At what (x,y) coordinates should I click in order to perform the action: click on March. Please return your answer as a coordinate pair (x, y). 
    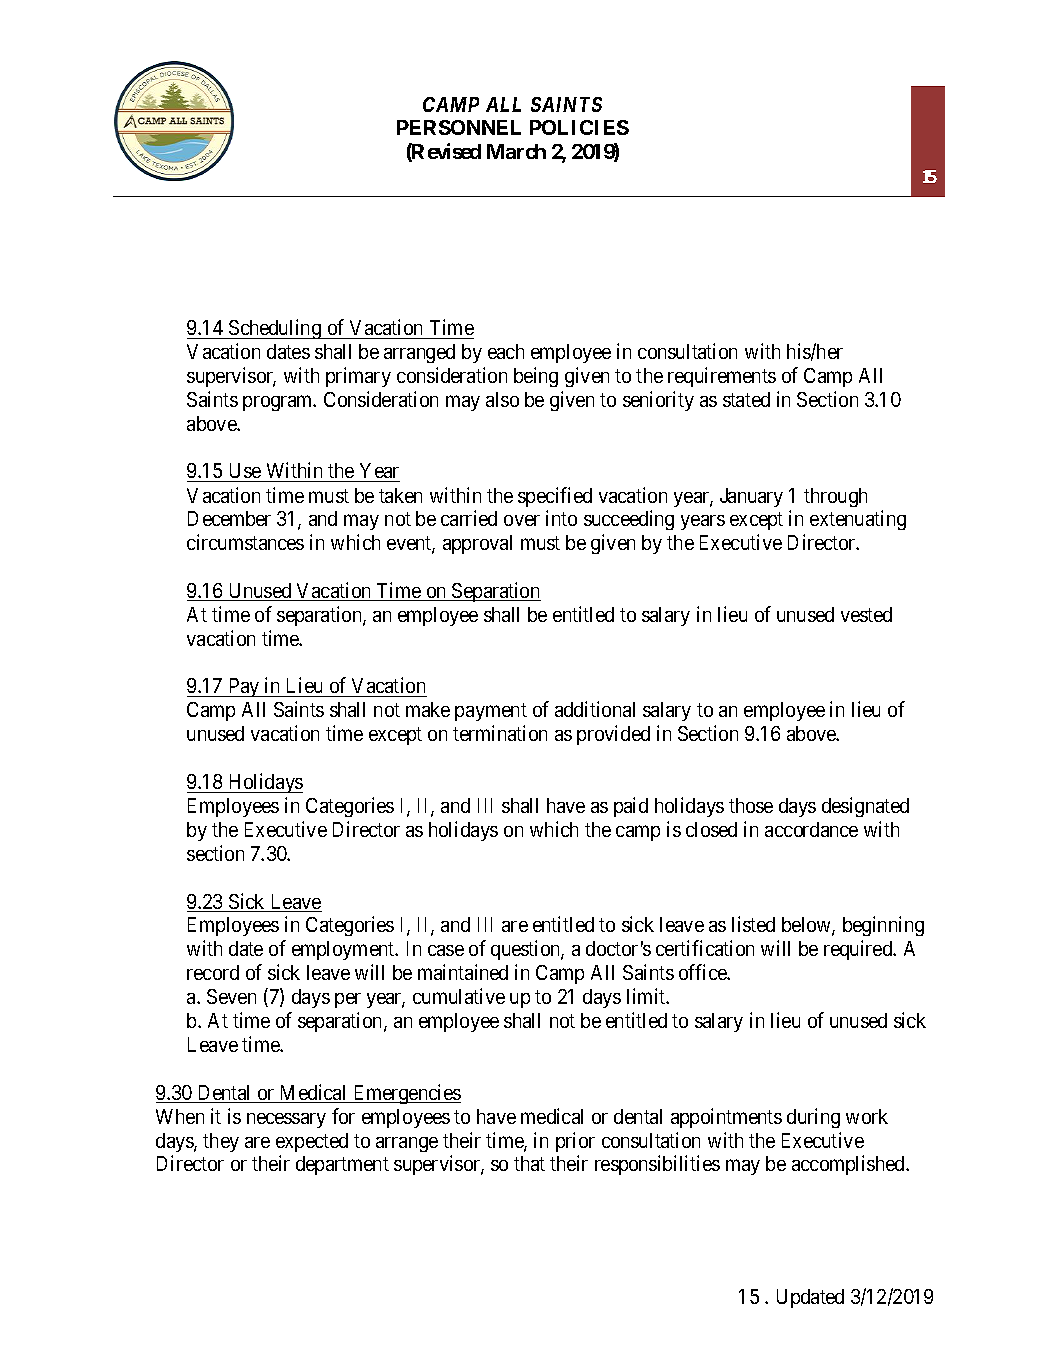
    Looking at the image, I should click on (516, 151).
